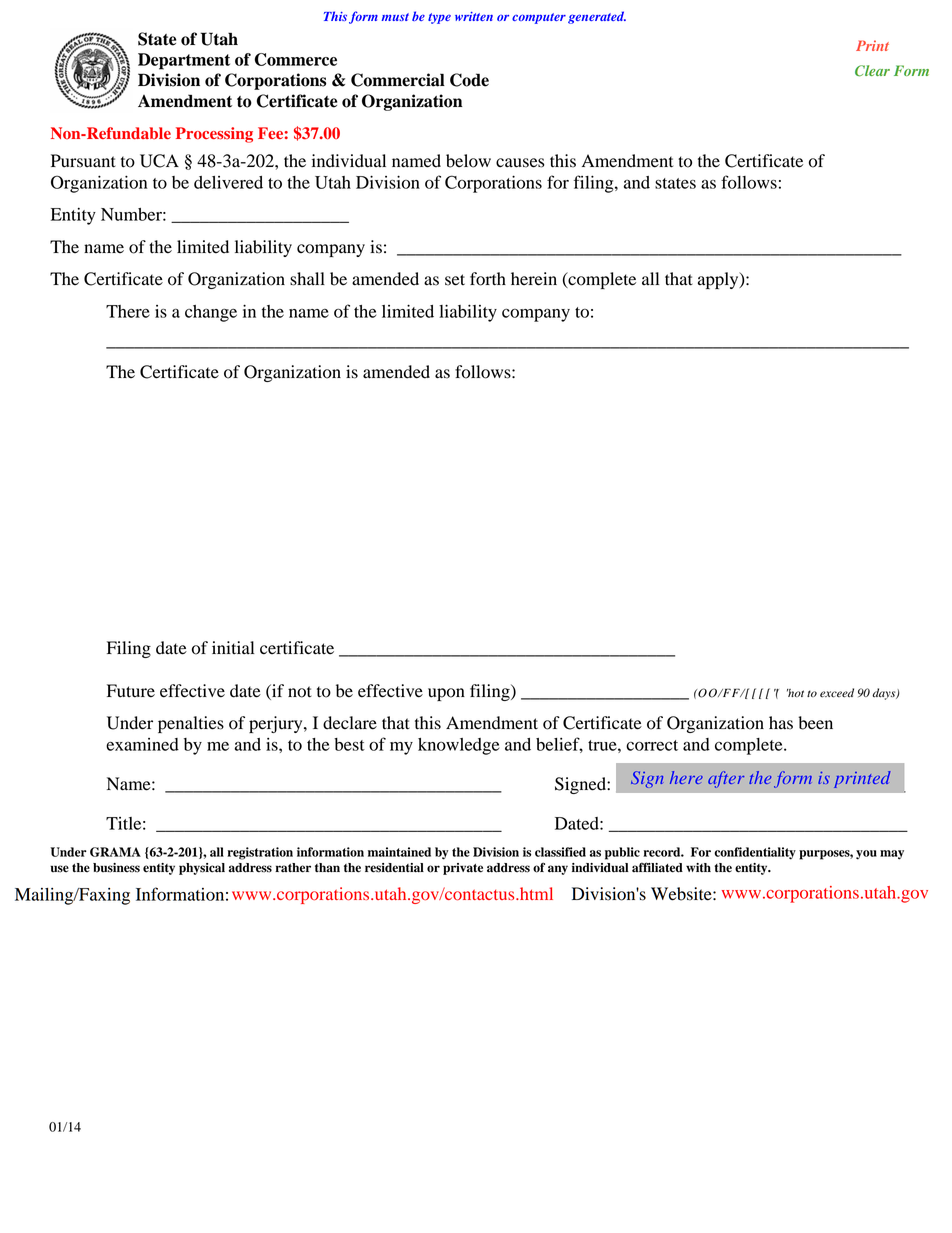 The height and width of the image is (1233, 952). I want to click on private, so click(463, 869).
